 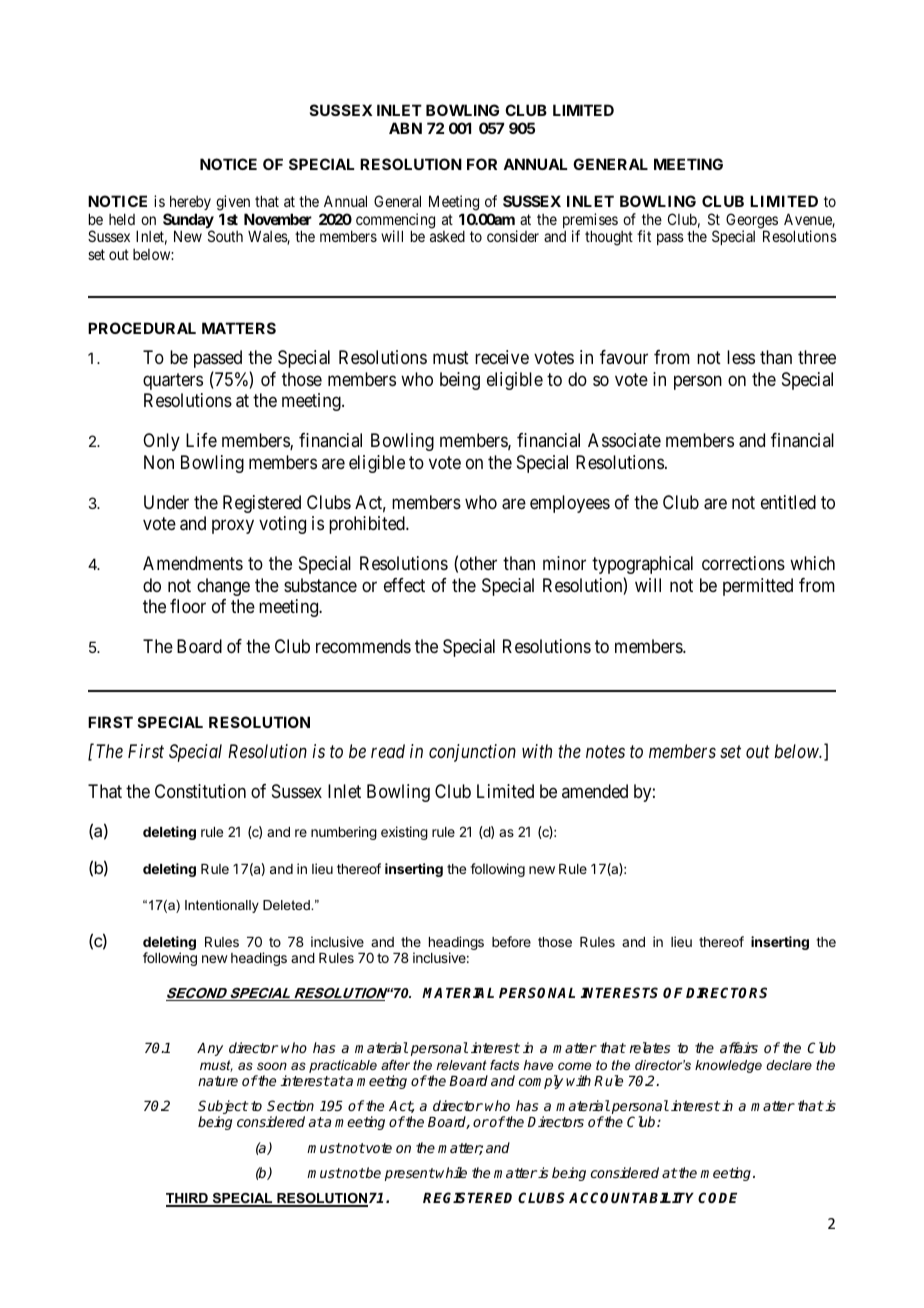 I want to click on recommends, so click(x=363, y=646).
